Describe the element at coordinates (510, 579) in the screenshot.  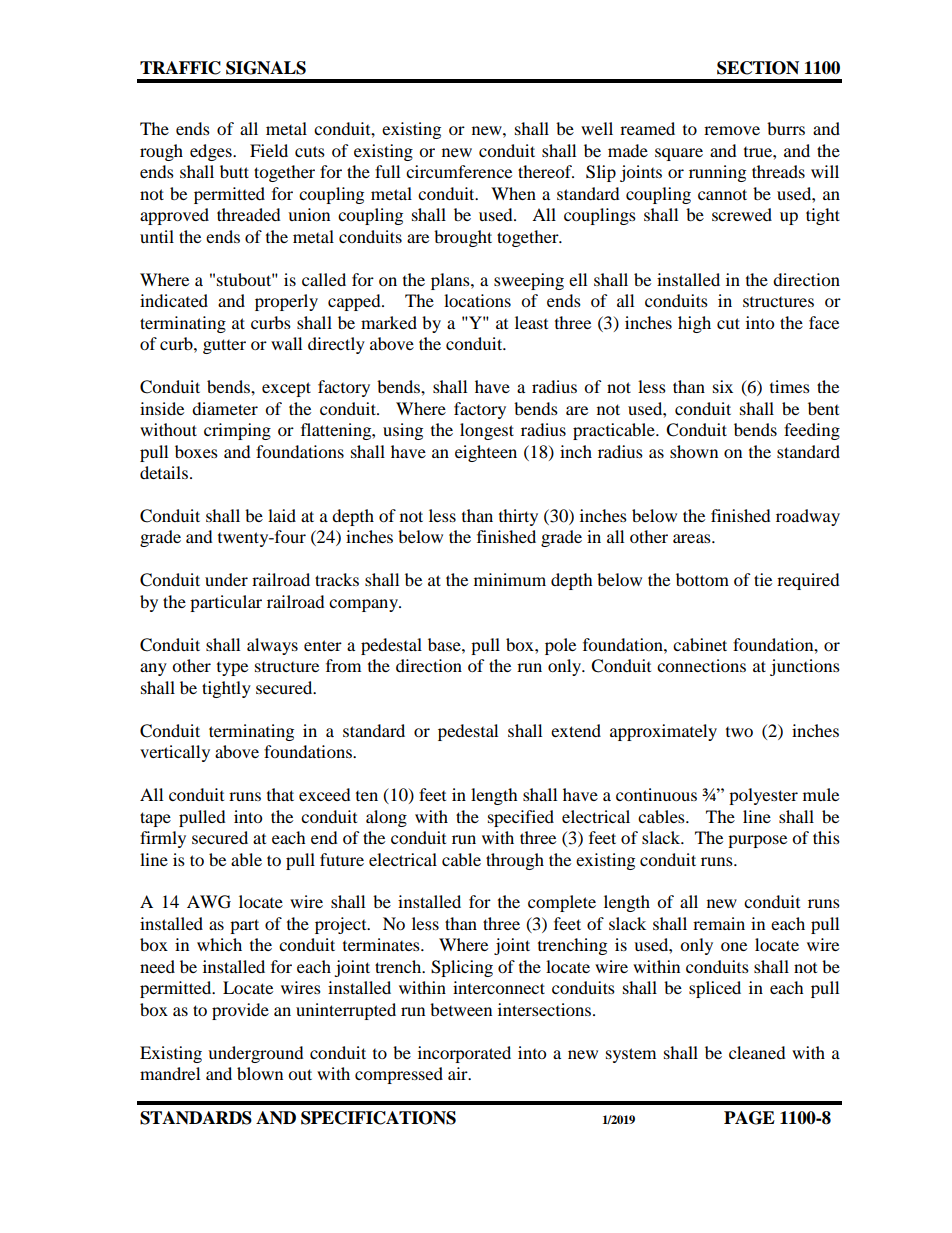
I see `minimum` at that location.
